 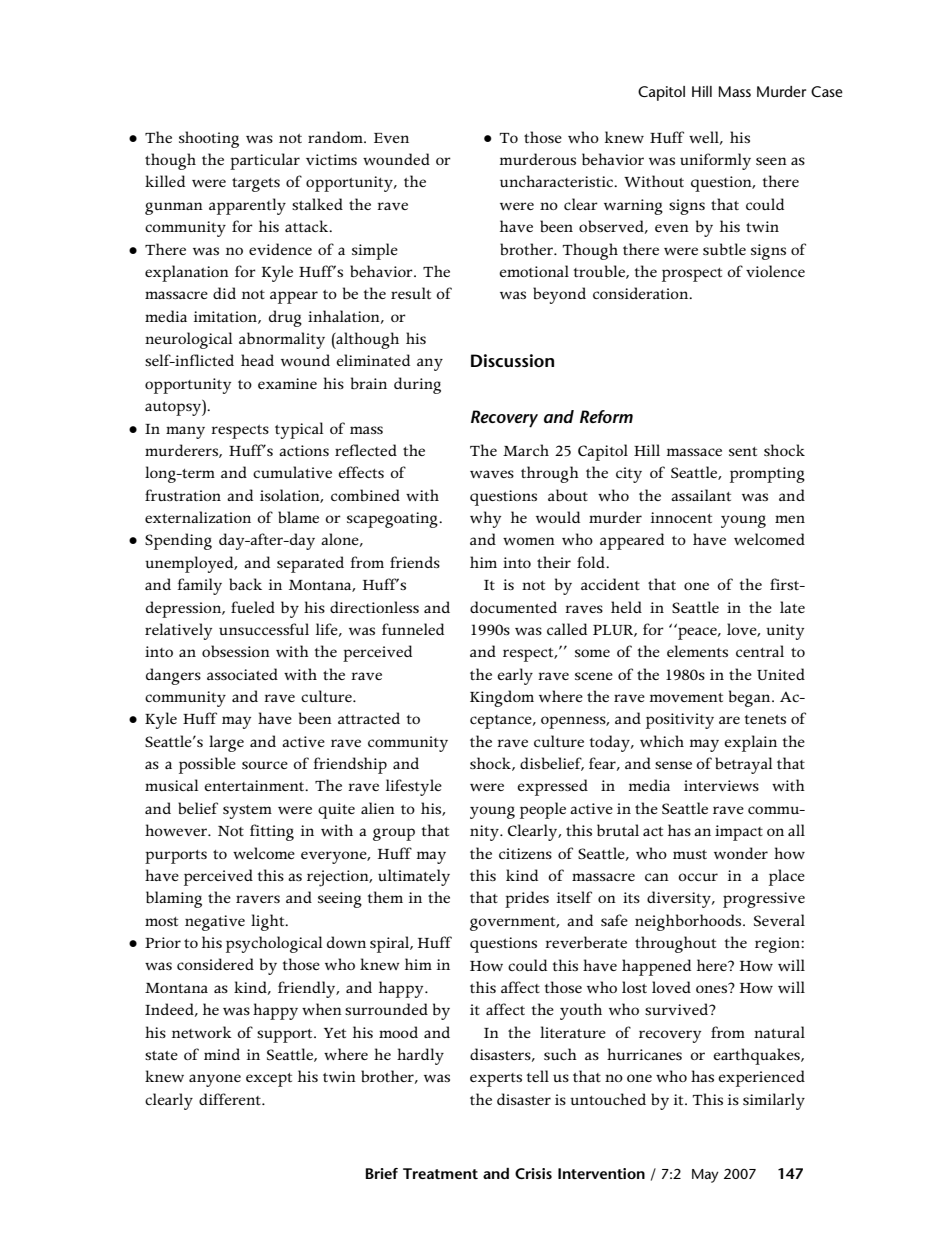 What do you see at coordinates (557, 181) in the screenshot?
I see `uncharacteristic` at bounding box center [557, 181].
